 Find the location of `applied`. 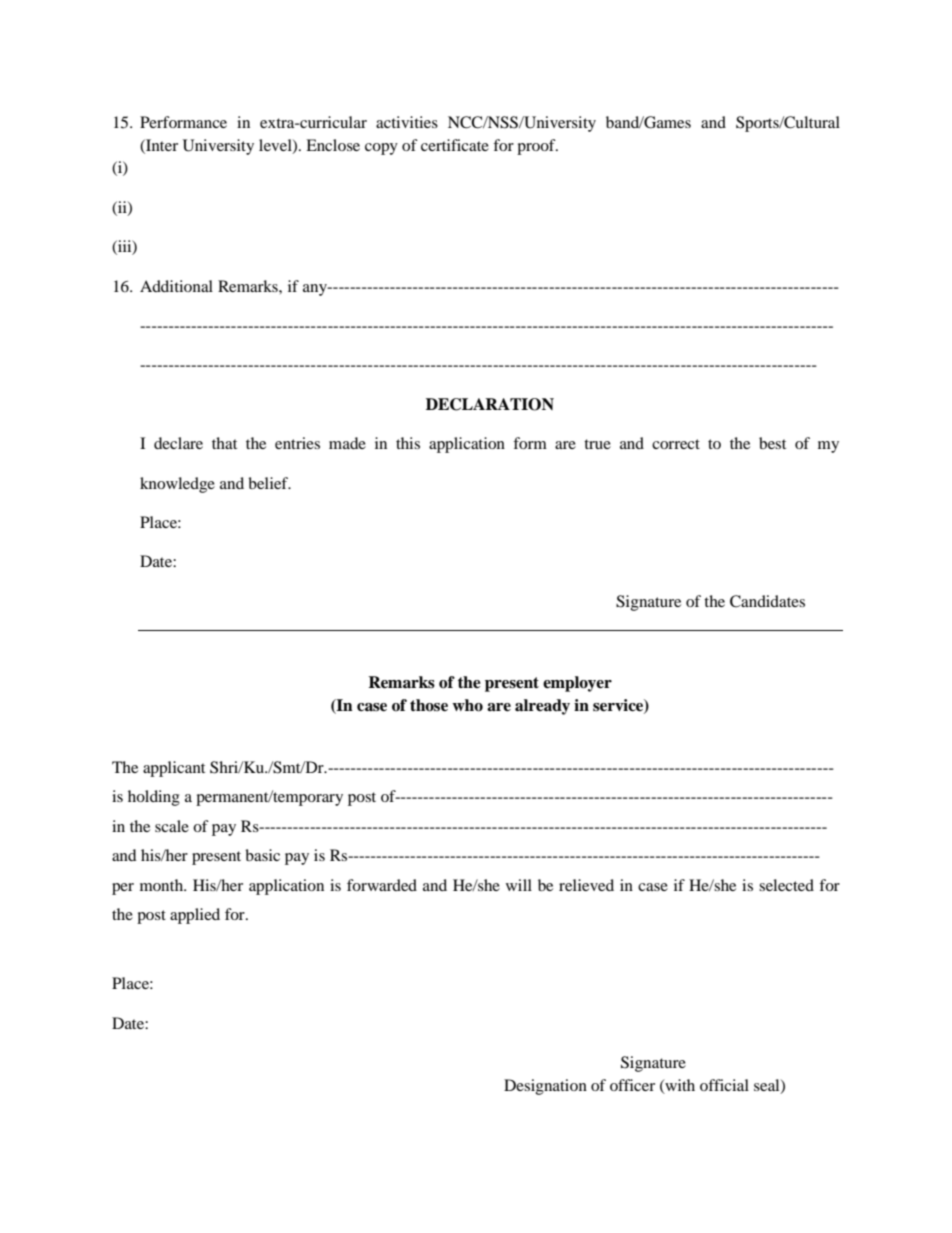

applied is located at coordinates (195, 916).
